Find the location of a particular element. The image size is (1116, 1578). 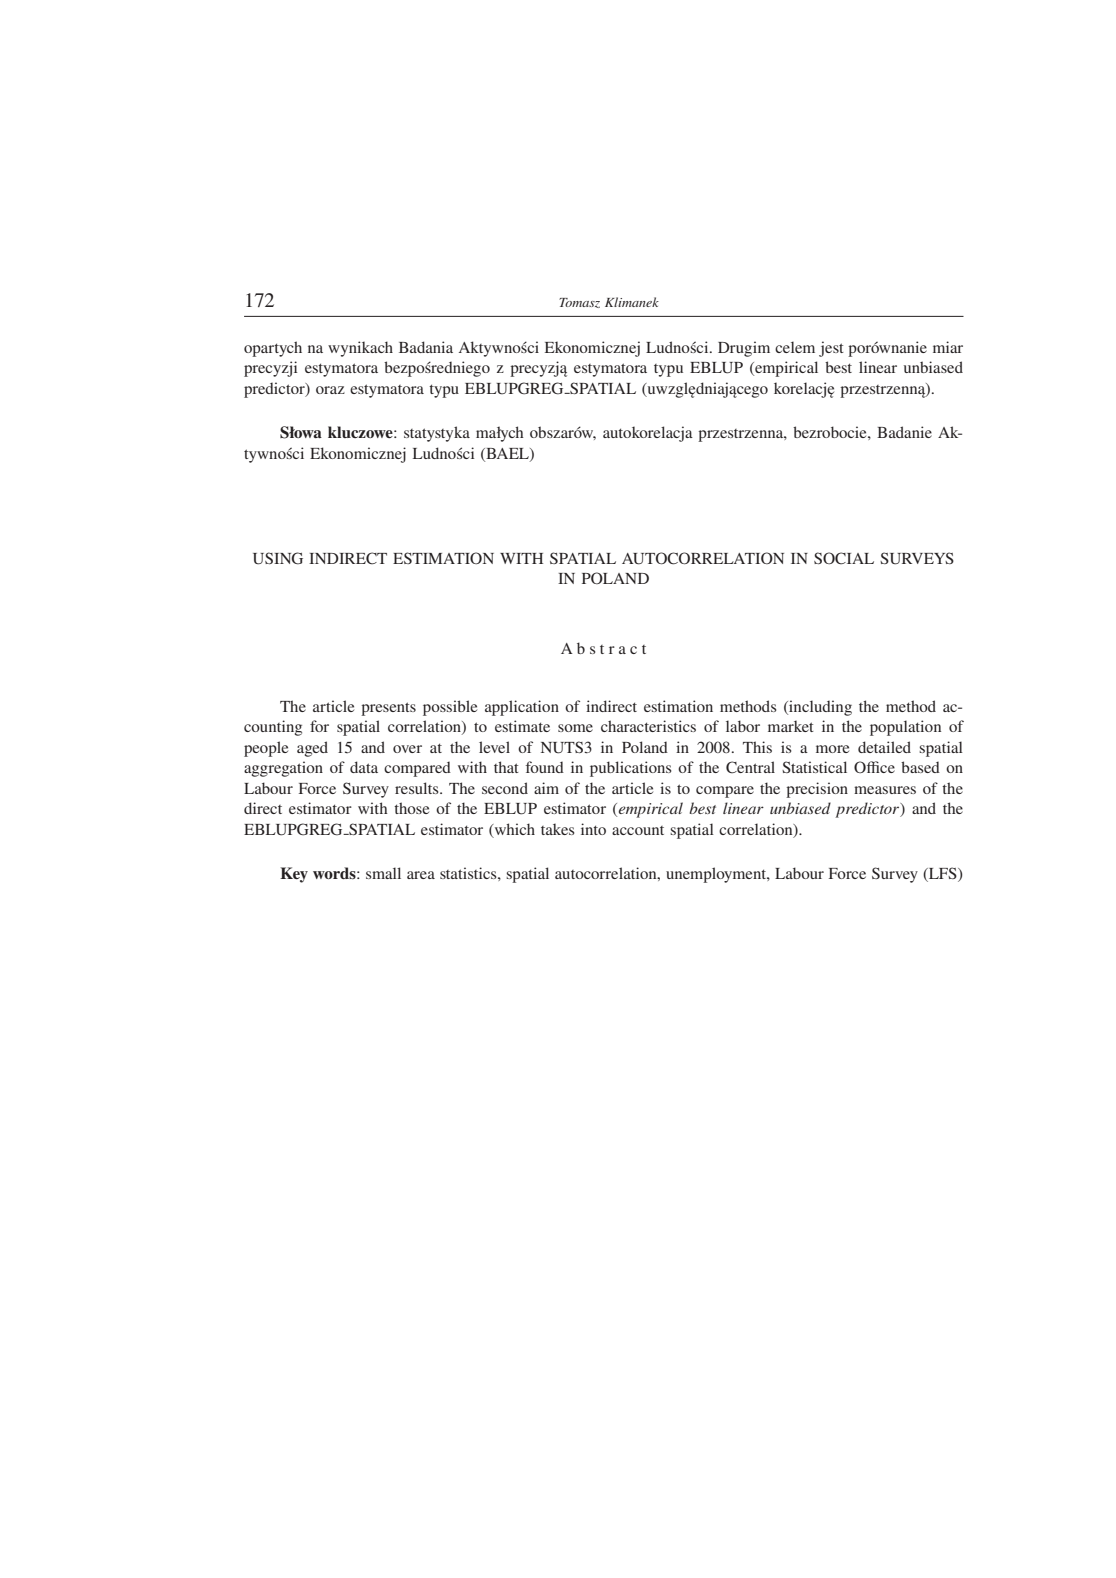

Abstract is located at coordinates (603, 648).
